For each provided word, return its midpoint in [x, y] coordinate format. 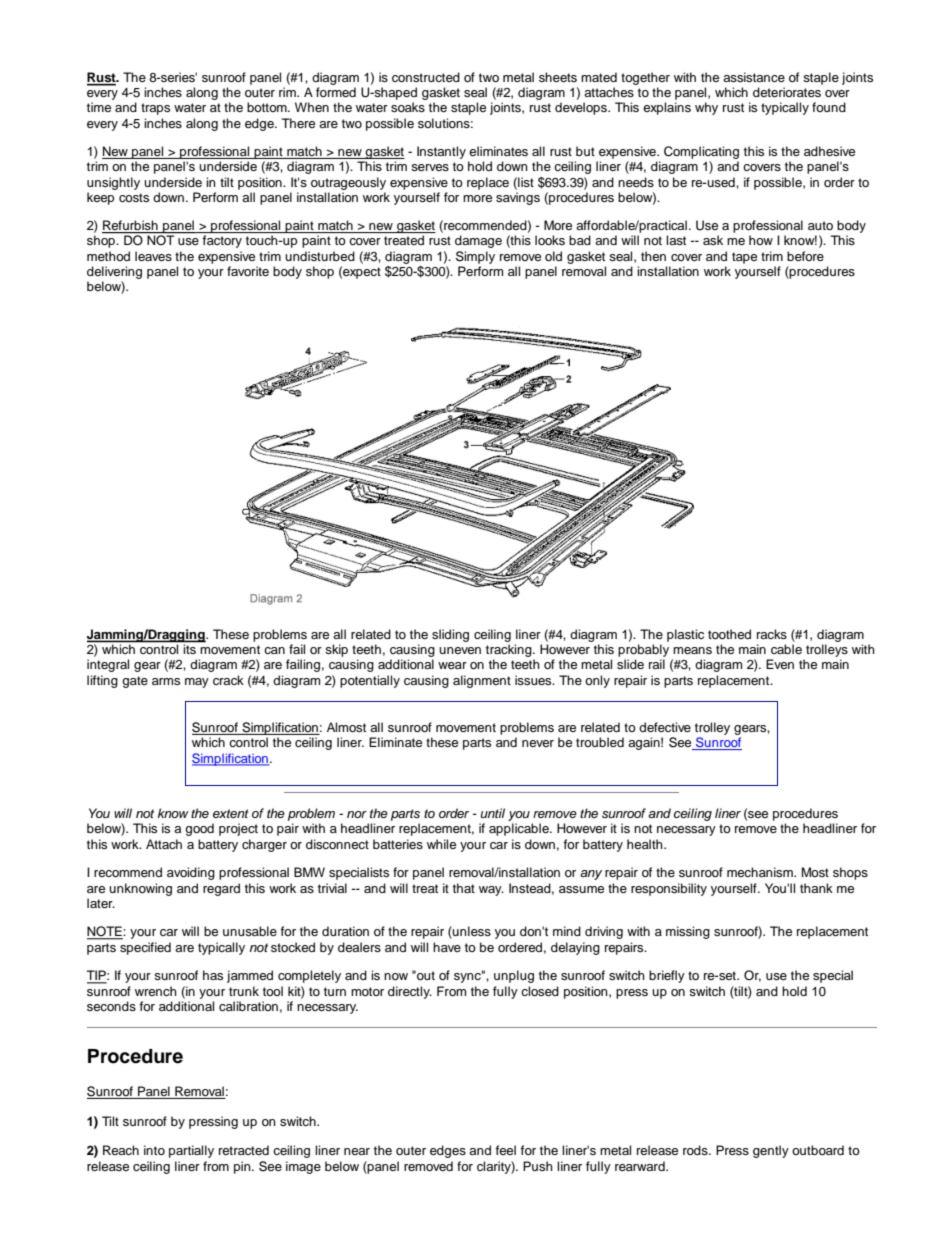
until [493, 813]
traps [155, 109]
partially [191, 1151]
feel [505, 1150]
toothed [729, 634]
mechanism [761, 872]
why [706, 108]
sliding [450, 635]
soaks [408, 107]
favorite [248, 271]
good [199, 829]
